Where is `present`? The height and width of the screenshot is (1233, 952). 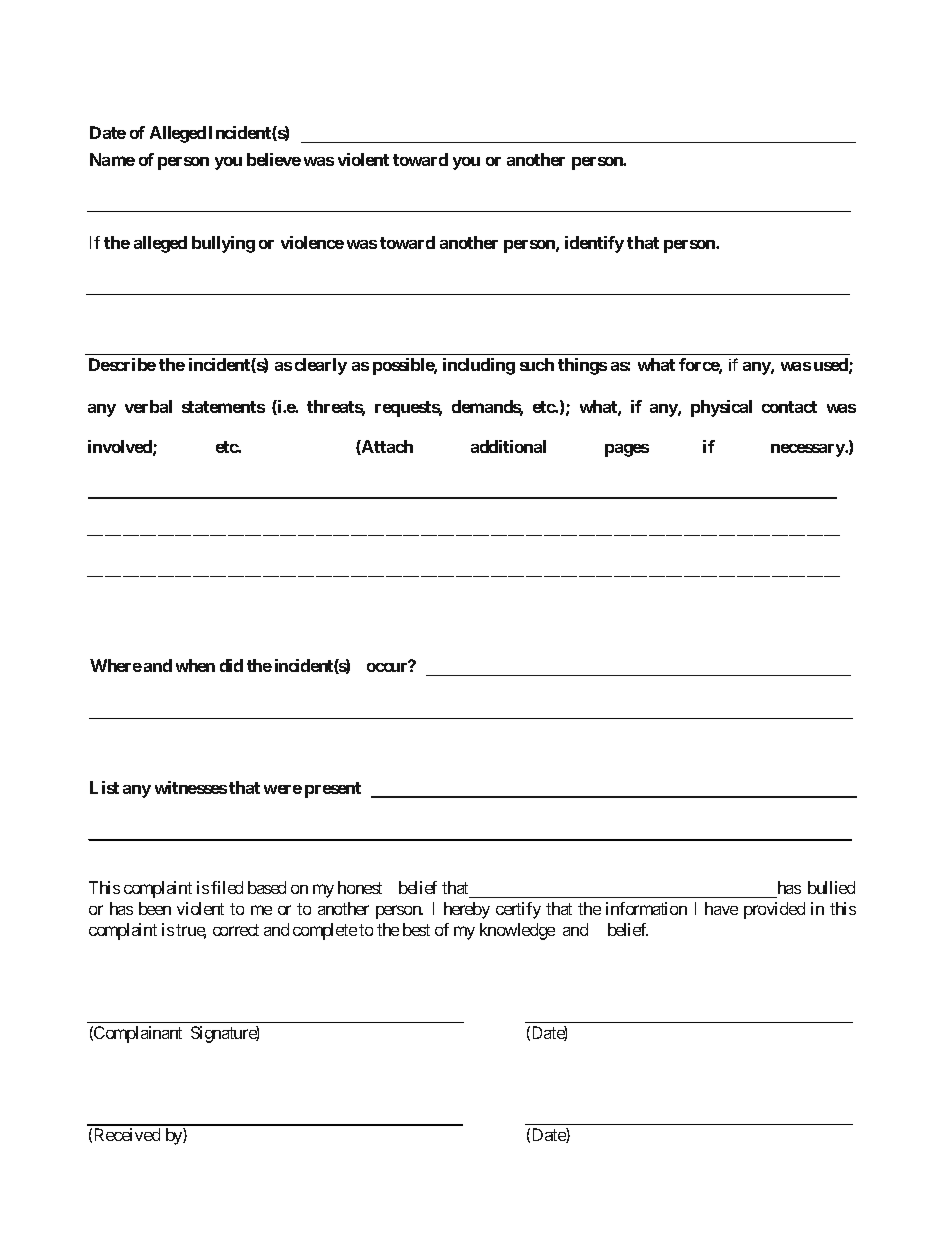
present is located at coordinates (333, 790).
